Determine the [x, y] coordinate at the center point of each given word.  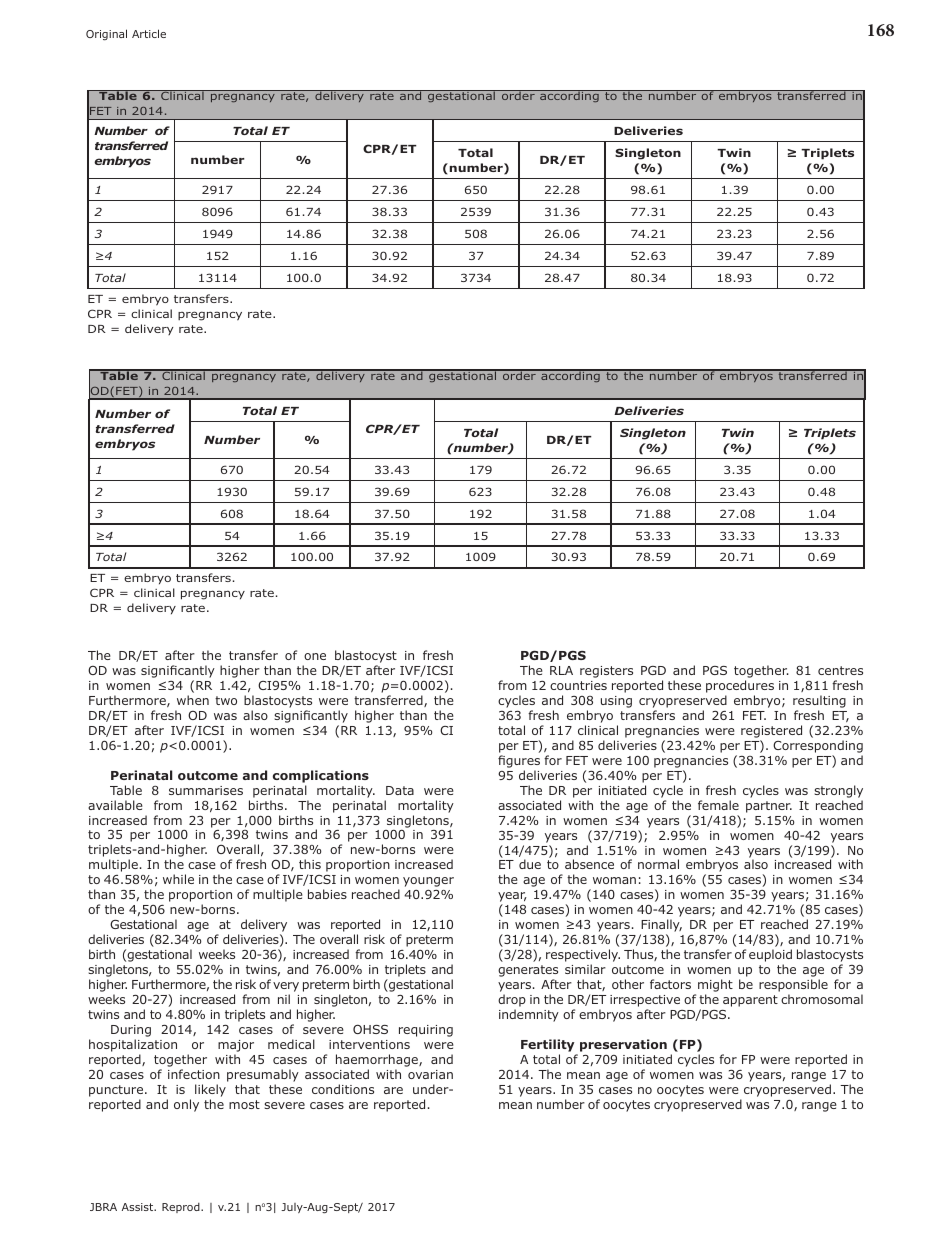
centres [840, 670]
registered [771, 731]
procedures [740, 688]
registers [606, 672]
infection [194, 1074]
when [193, 700]
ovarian [430, 1074]
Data [400, 790]
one [315, 656]
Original [106, 35]
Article [149, 33]
